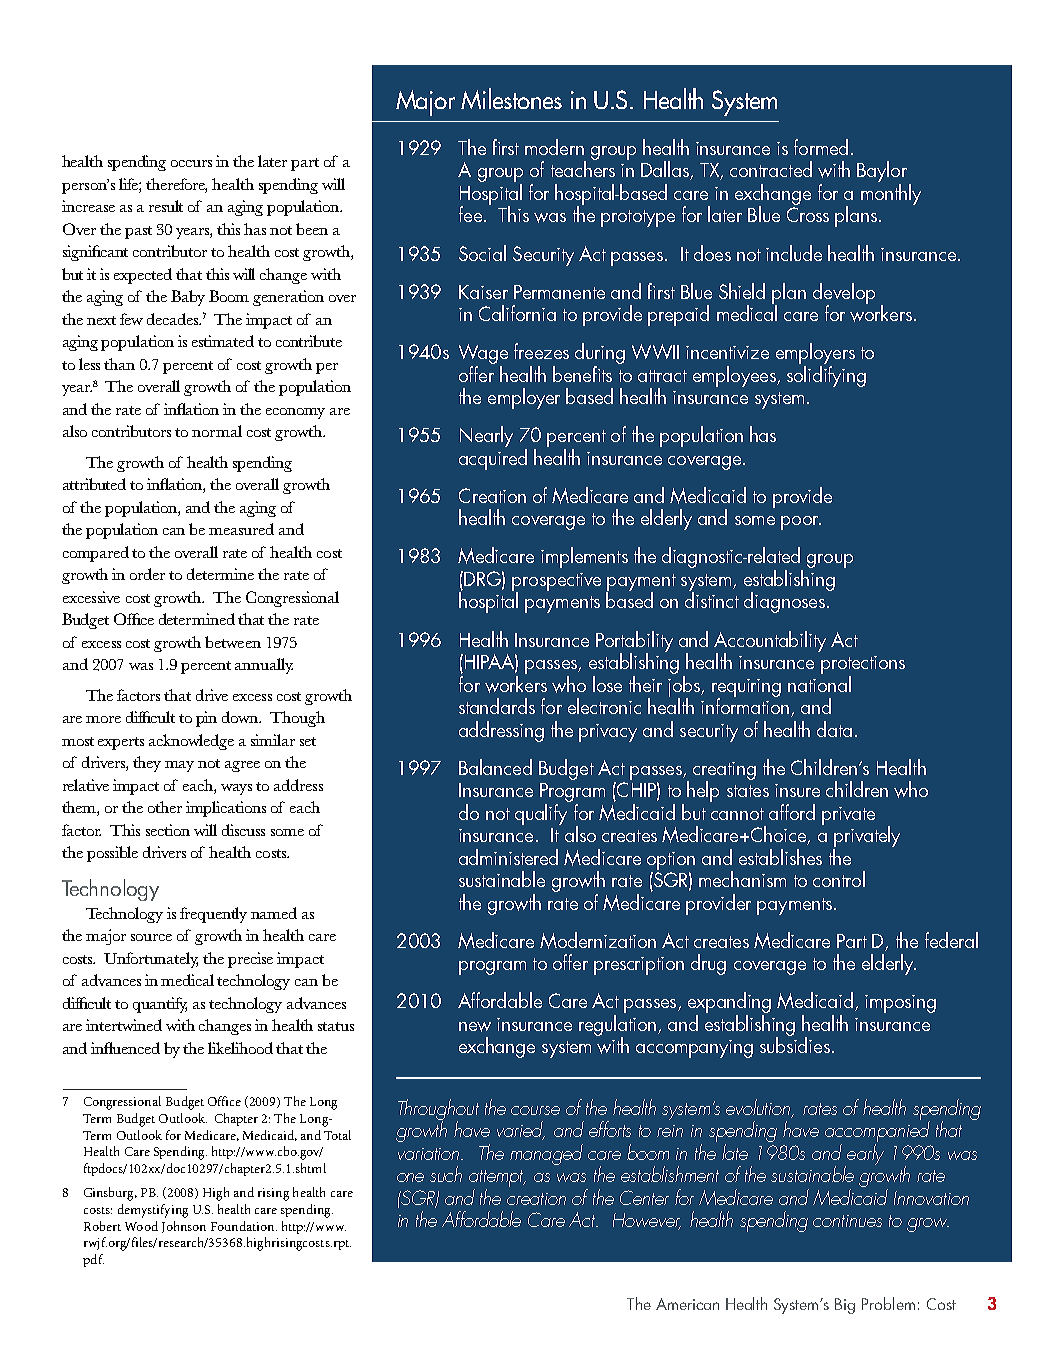  I want to click on new, so click(475, 1027).
